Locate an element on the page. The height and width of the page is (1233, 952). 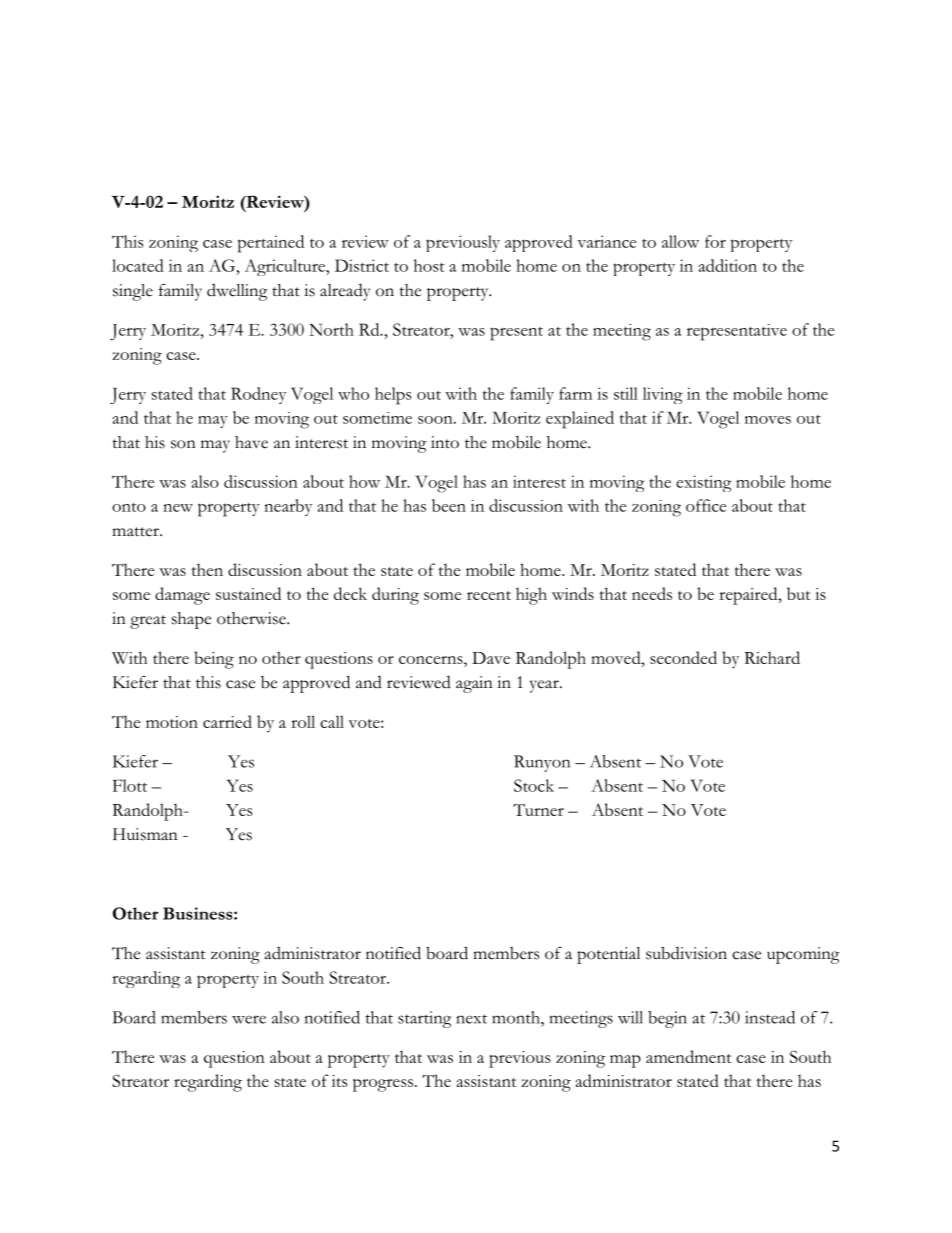
being is located at coordinates (214, 660).
